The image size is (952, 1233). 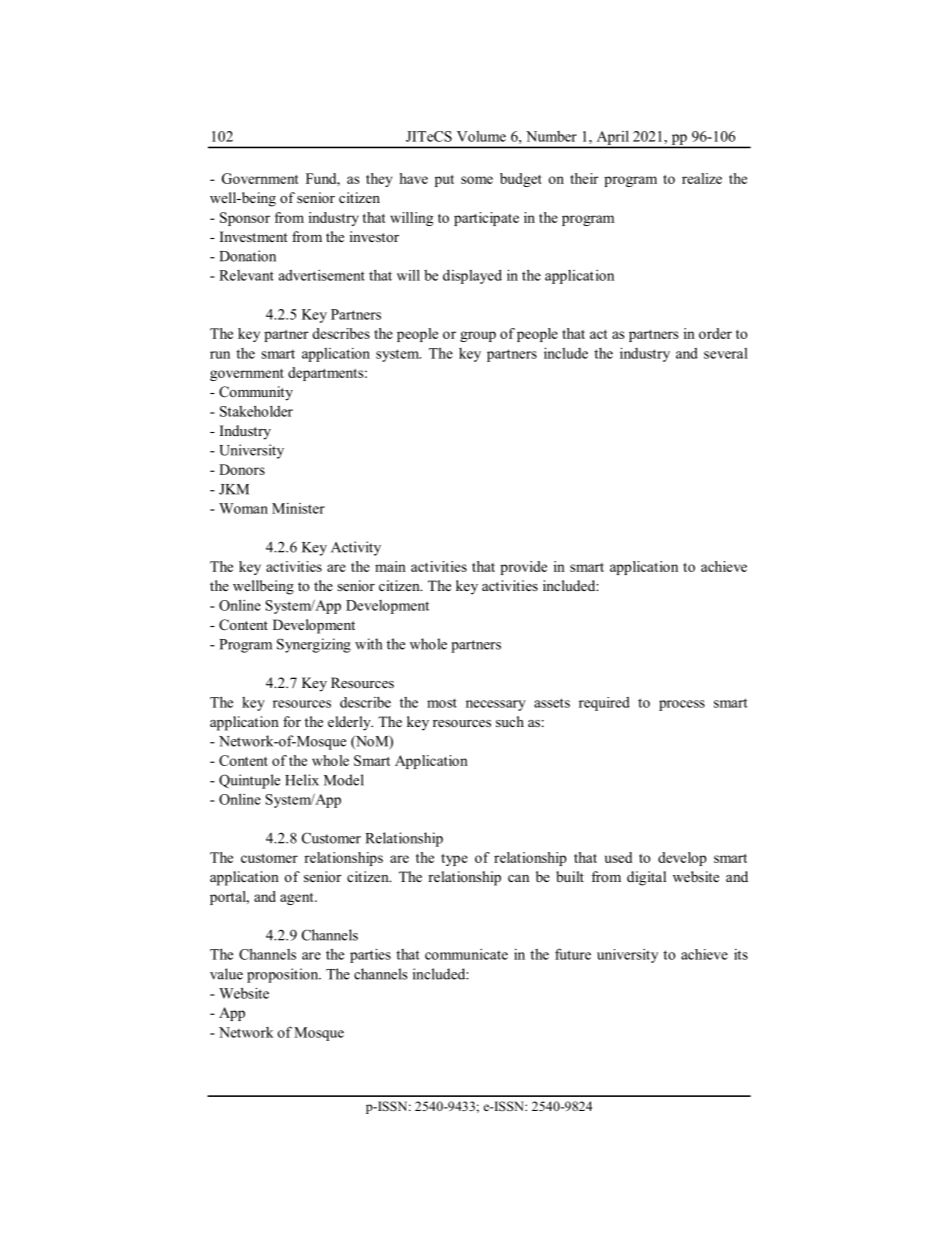 I want to click on several, so click(x=726, y=353).
